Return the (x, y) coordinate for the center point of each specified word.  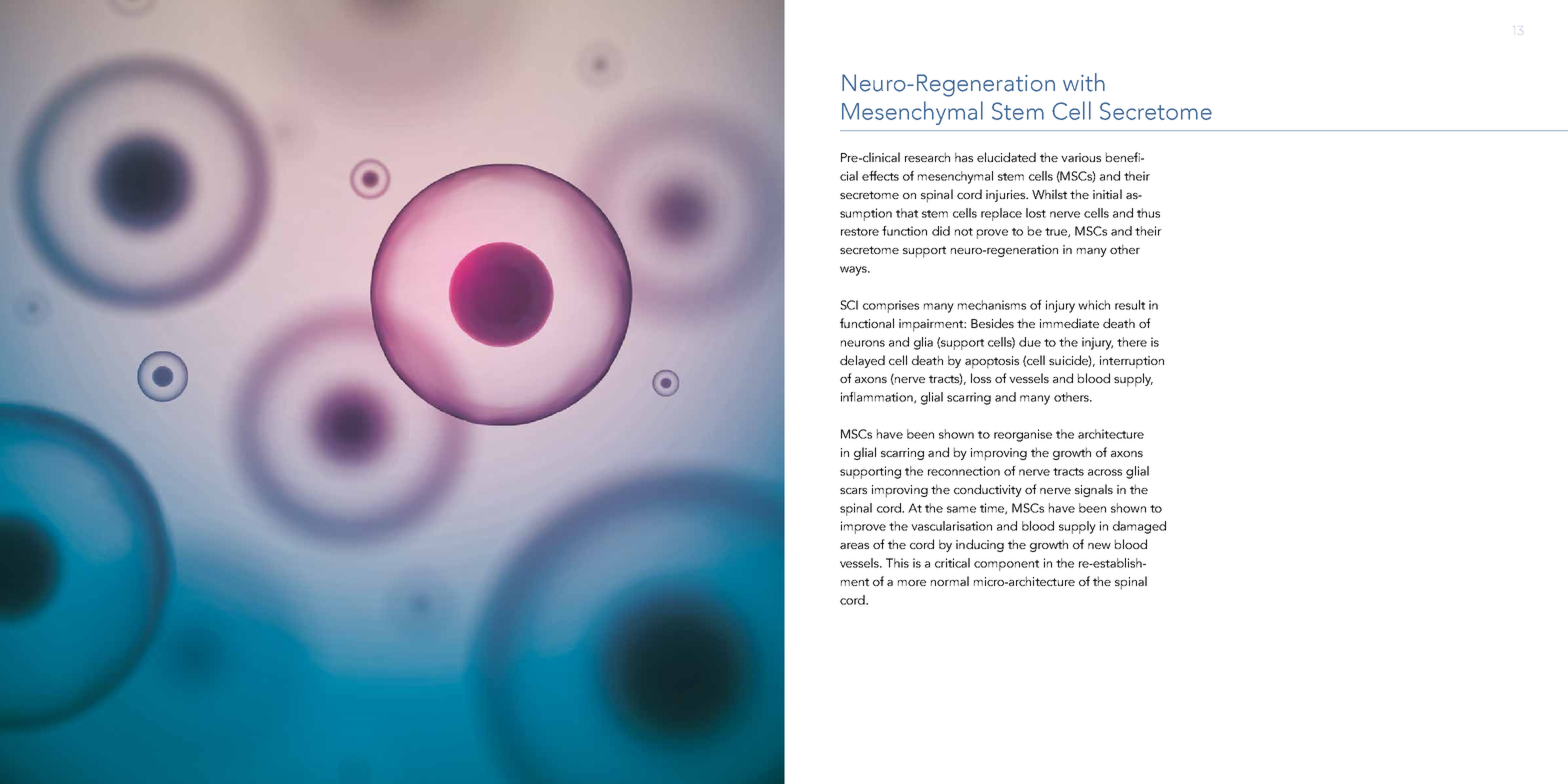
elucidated (1006, 157)
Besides (992, 323)
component (1006, 565)
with (1084, 82)
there (1132, 342)
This (897, 563)
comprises (891, 306)
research (927, 157)
